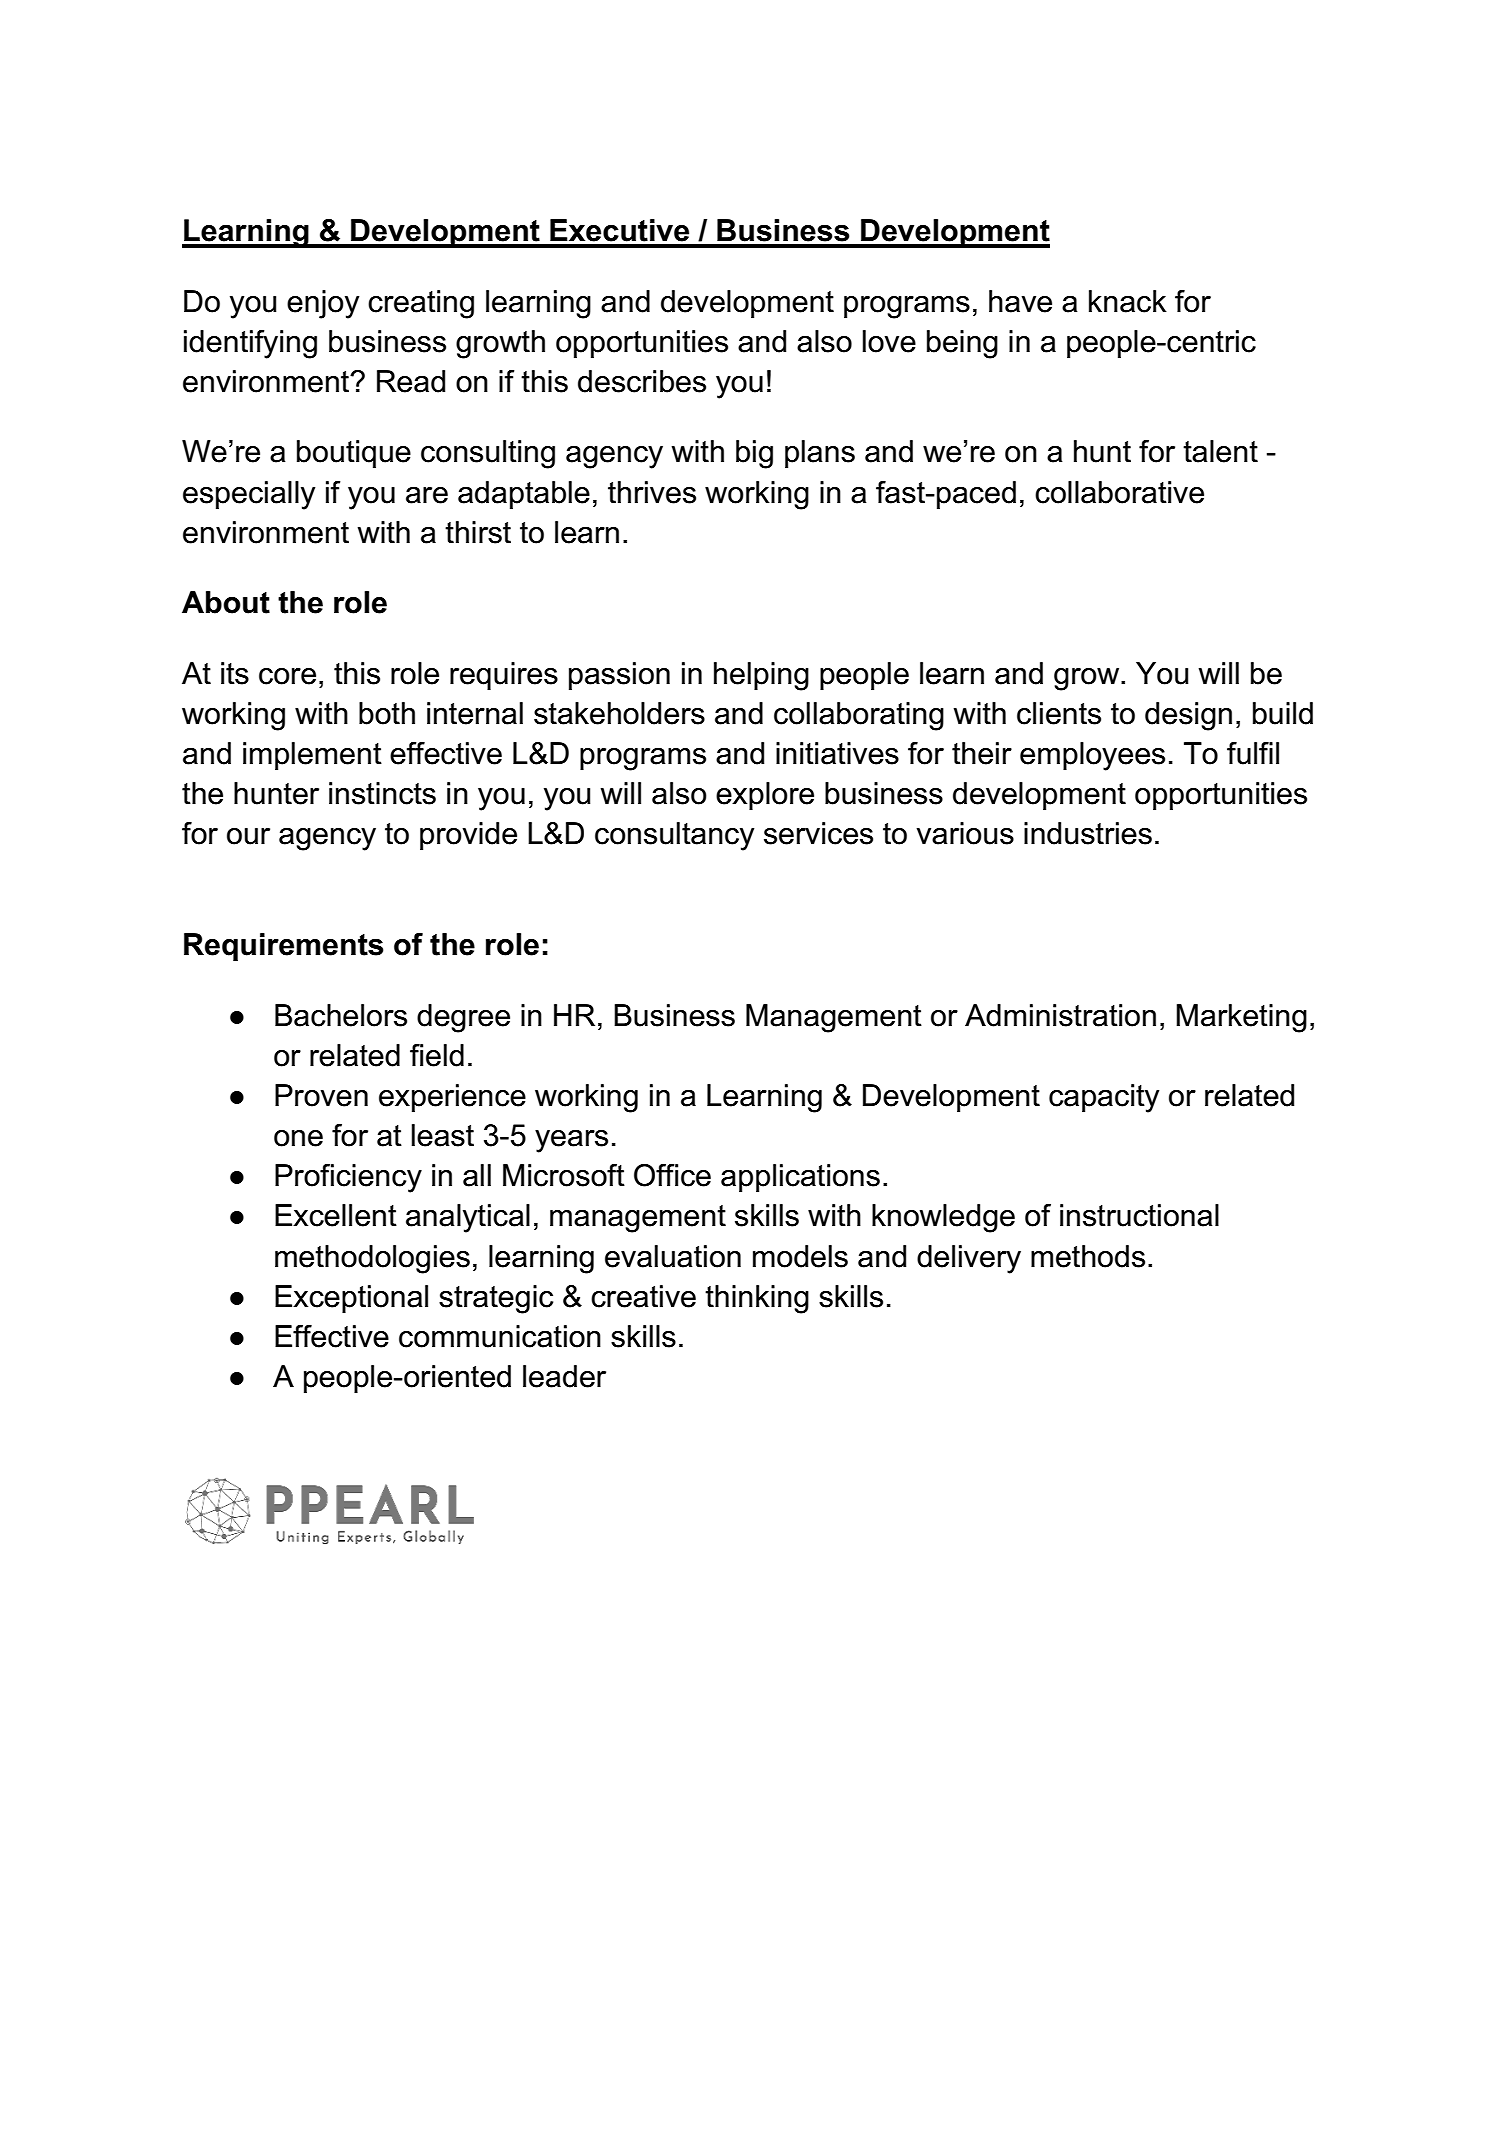 This screenshot has height=2131, width=1506. What do you see at coordinates (323, 304) in the screenshot?
I see `enjoy` at bounding box center [323, 304].
